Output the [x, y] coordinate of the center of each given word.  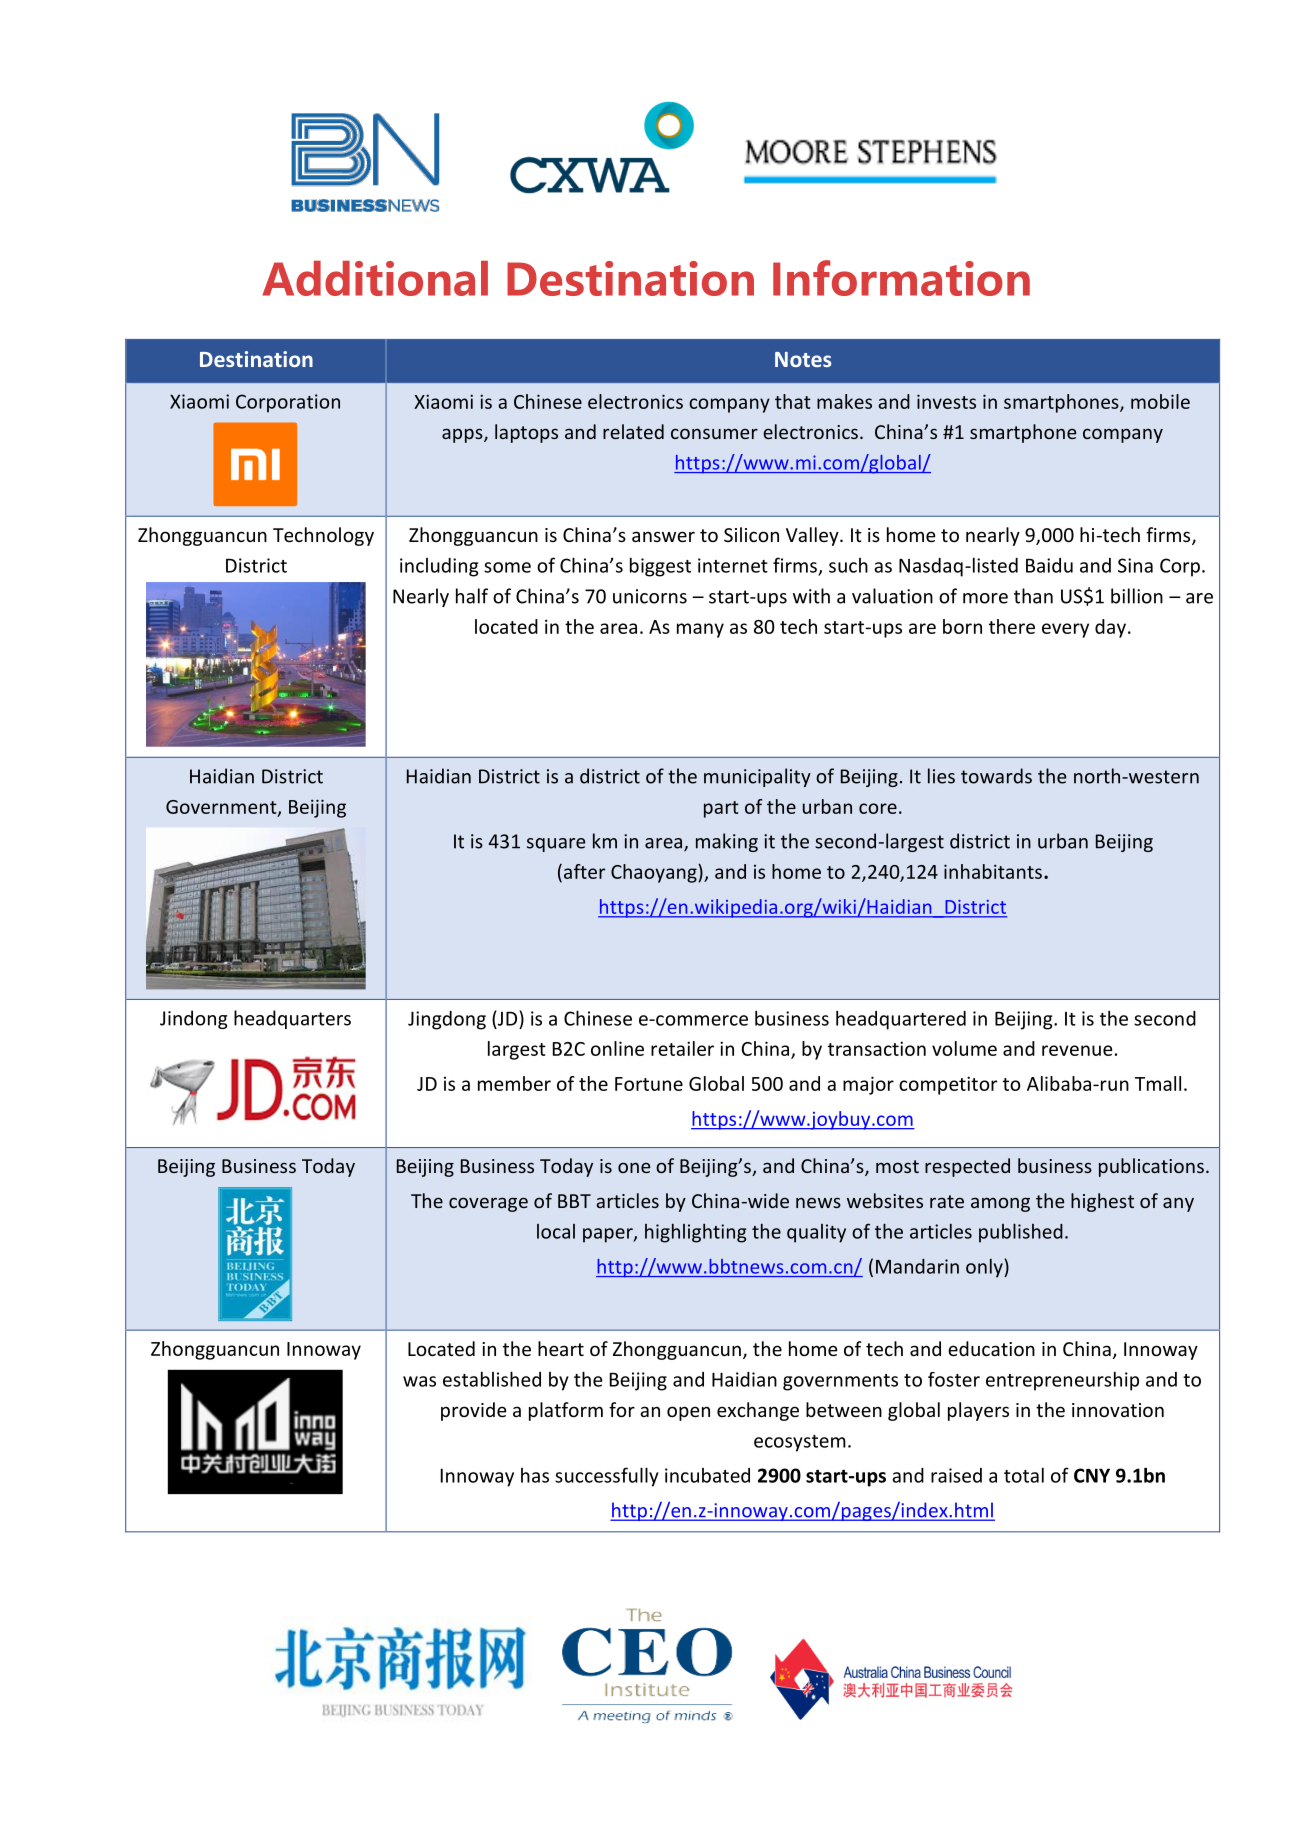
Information [901, 278]
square [556, 845]
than [1033, 596]
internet [733, 565]
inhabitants [993, 871]
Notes [803, 359]
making [727, 842]
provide [474, 1411]
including [439, 567]
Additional [375, 278]
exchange [758, 1411]
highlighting [695, 1233]
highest [1102, 1202]
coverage [488, 1204]
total [1024, 1475]
